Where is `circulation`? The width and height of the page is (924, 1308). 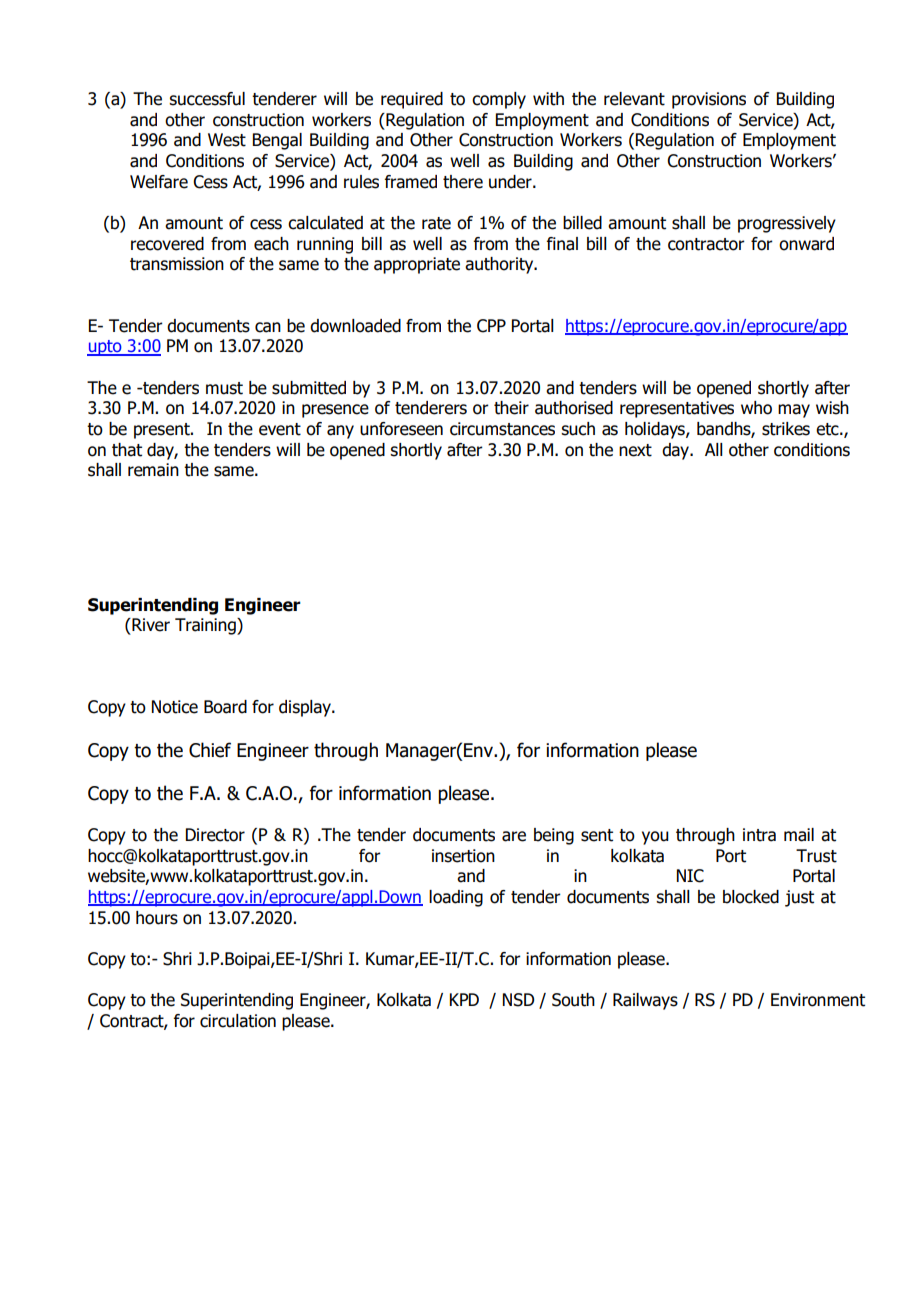 circulation is located at coordinates (238, 1021).
